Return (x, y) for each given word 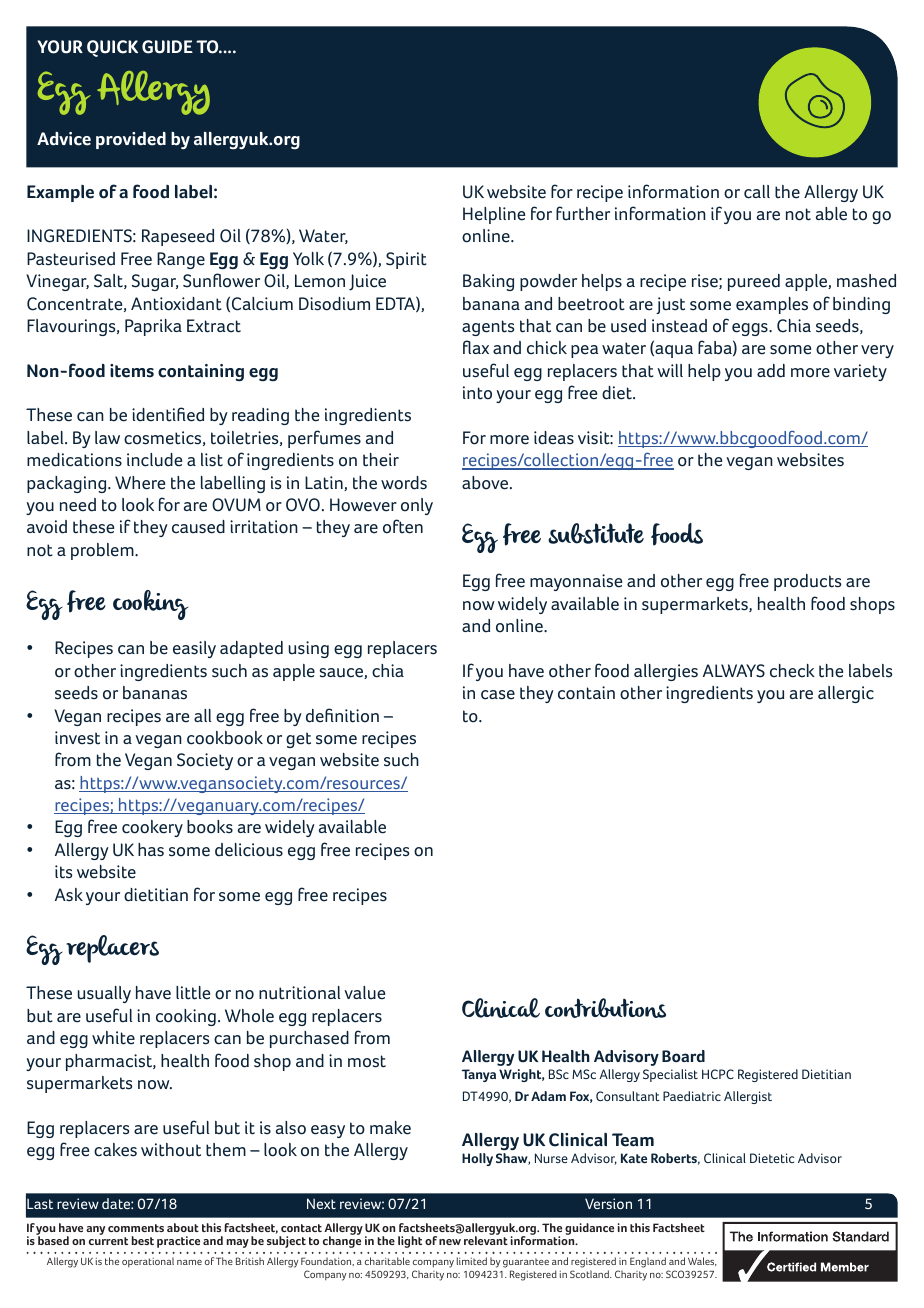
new (450, 1242)
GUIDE (167, 47)
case (498, 695)
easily (194, 649)
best (143, 1240)
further (583, 213)
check (792, 671)
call (757, 192)
